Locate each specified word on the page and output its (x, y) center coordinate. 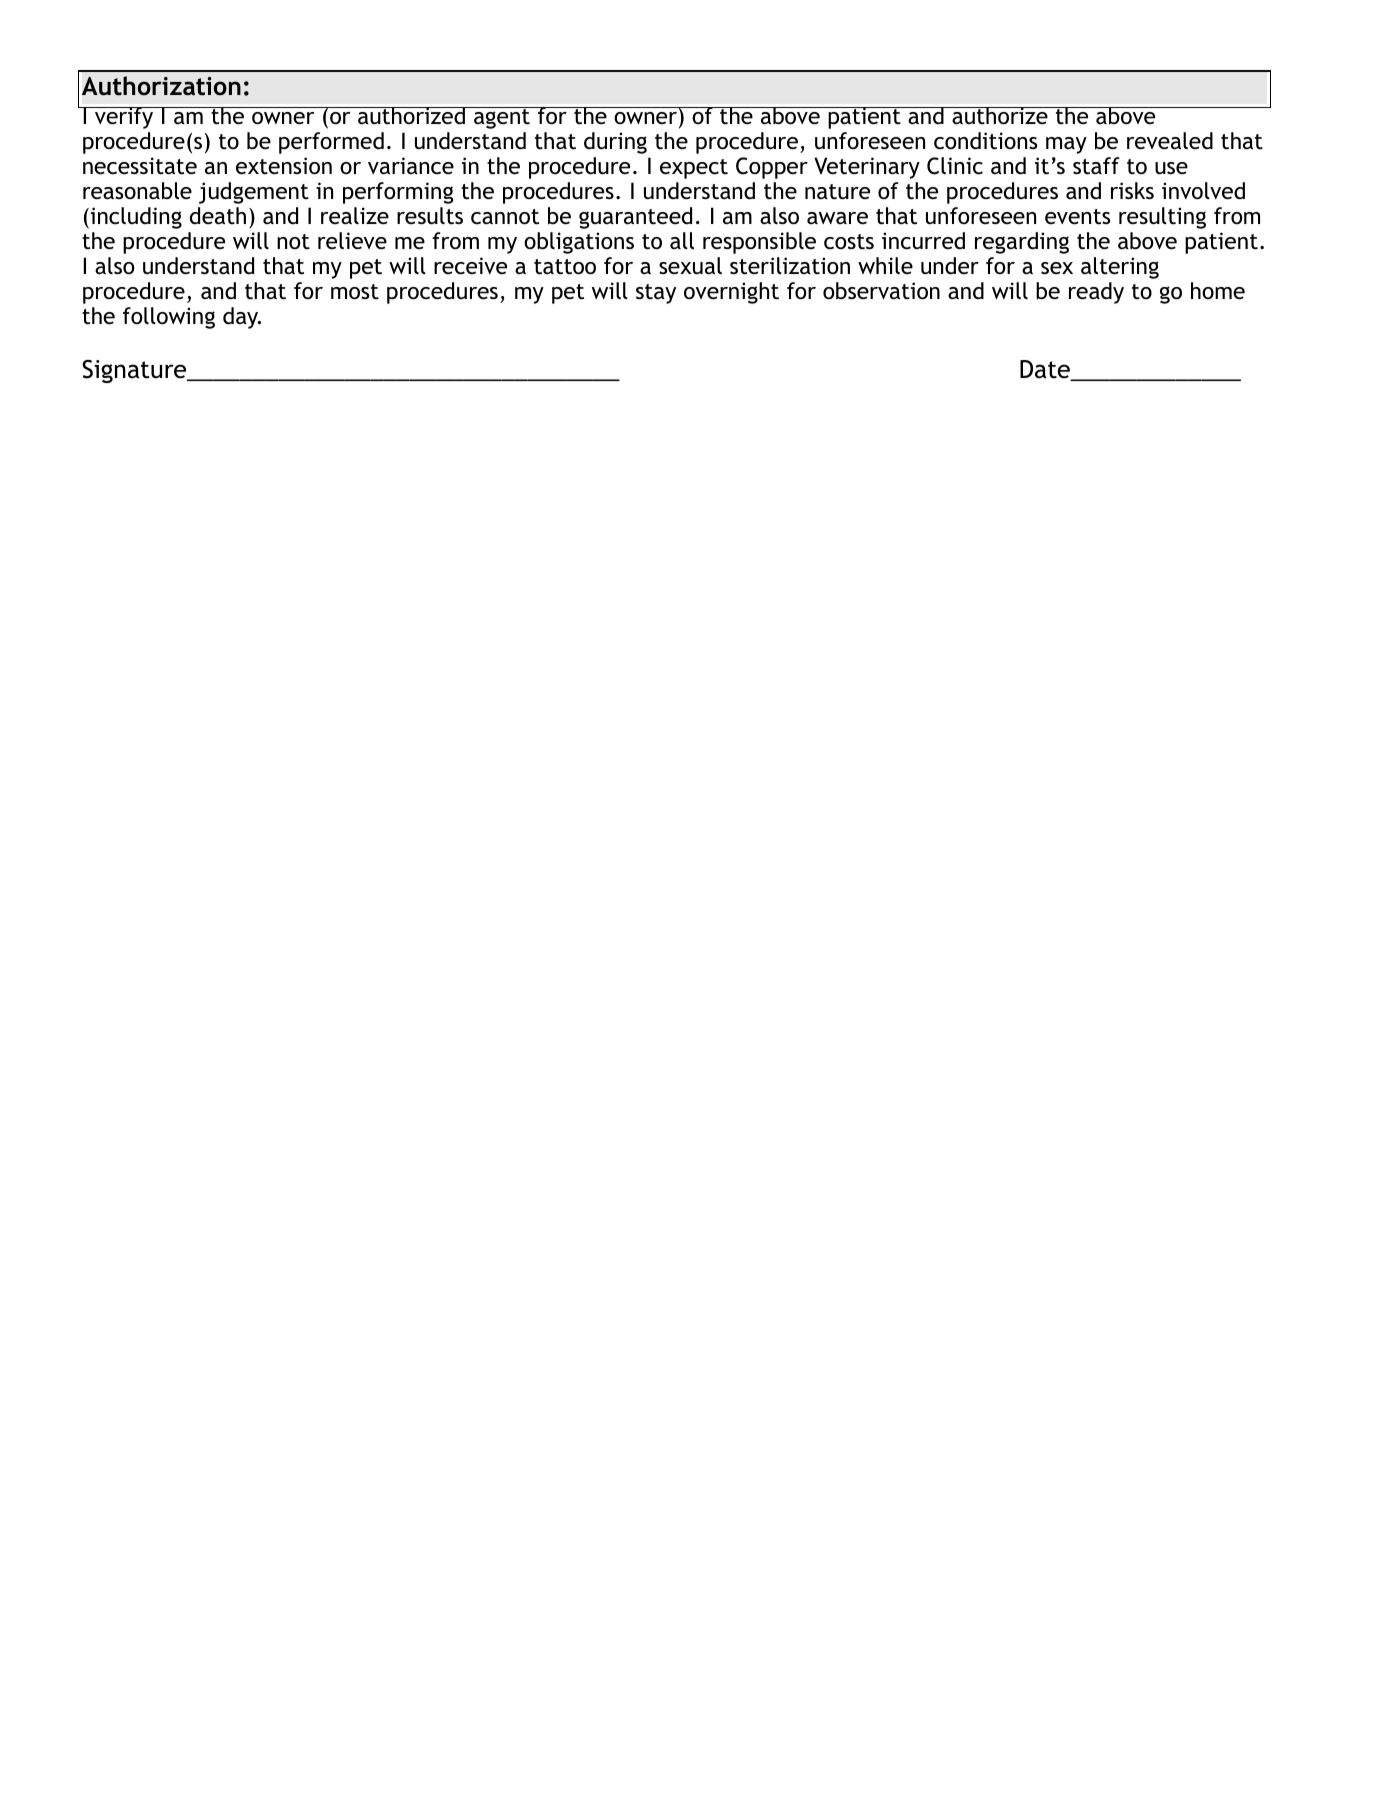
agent (502, 118)
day (242, 318)
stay (656, 294)
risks (1132, 190)
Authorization (161, 86)
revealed (1170, 141)
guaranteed (635, 218)
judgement (254, 193)
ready (1096, 293)
